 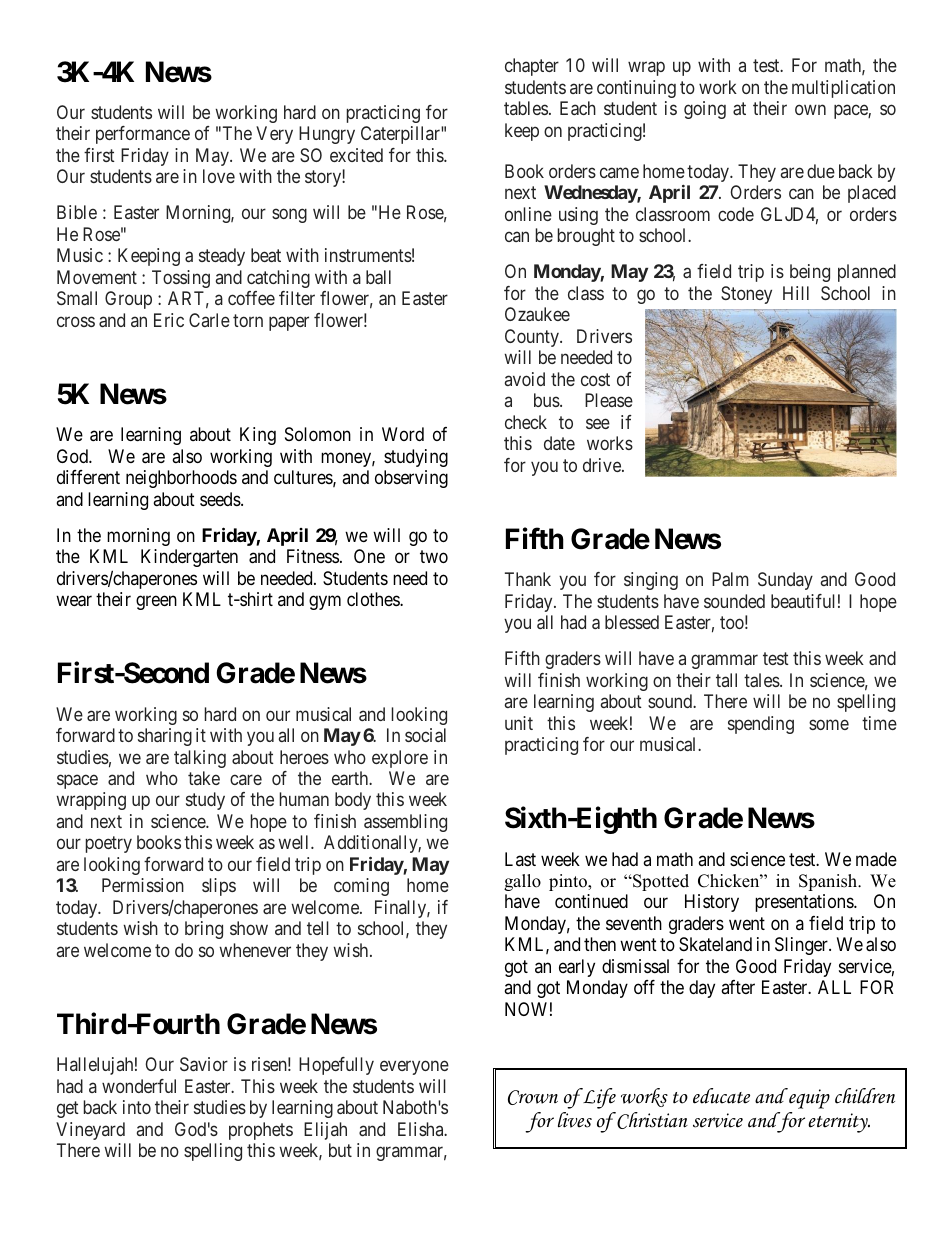 What do you see at coordinates (843, 89) in the page?
I see `multiplication` at bounding box center [843, 89].
